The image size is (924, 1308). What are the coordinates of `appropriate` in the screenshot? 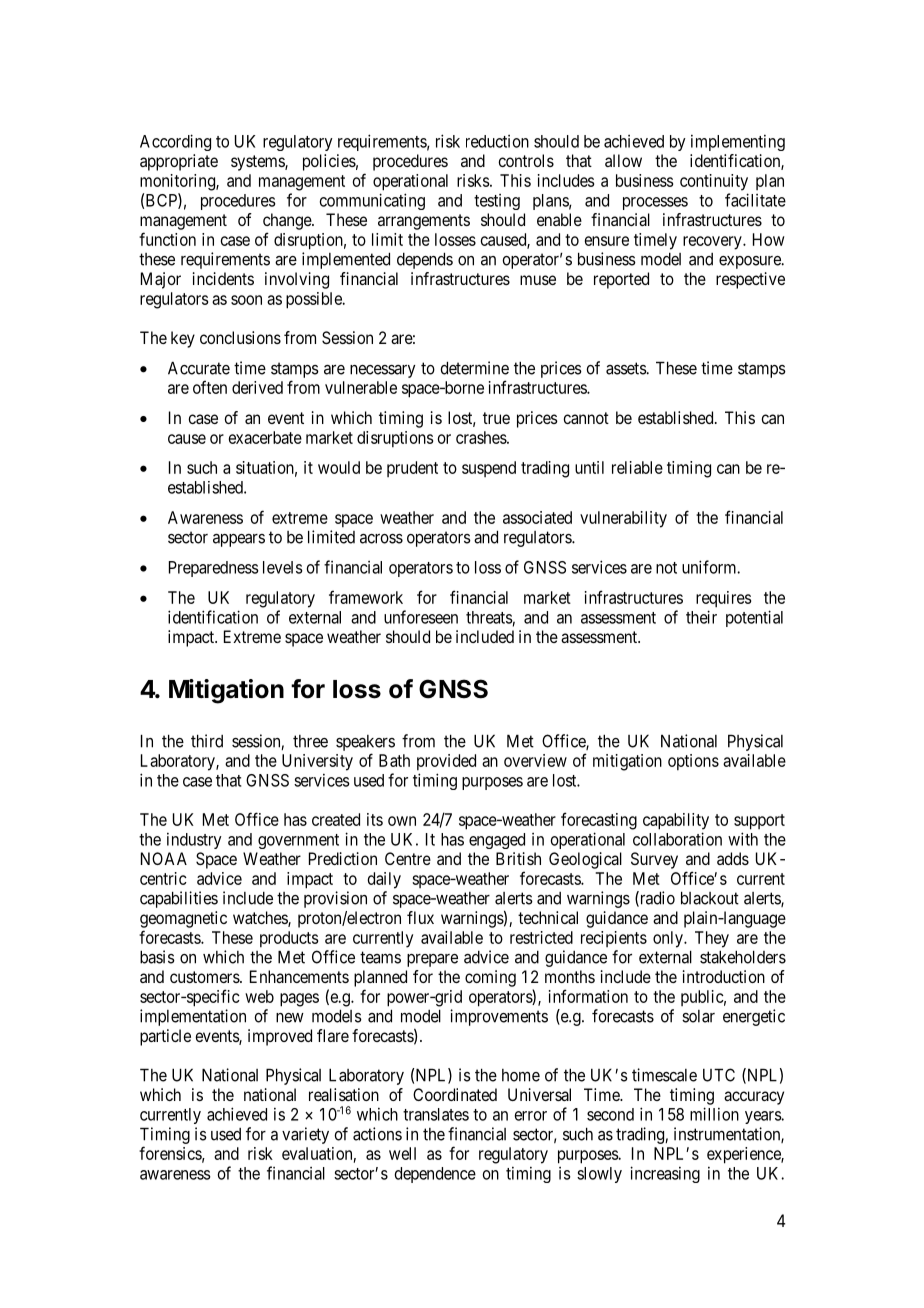 It's located at (179, 162).
